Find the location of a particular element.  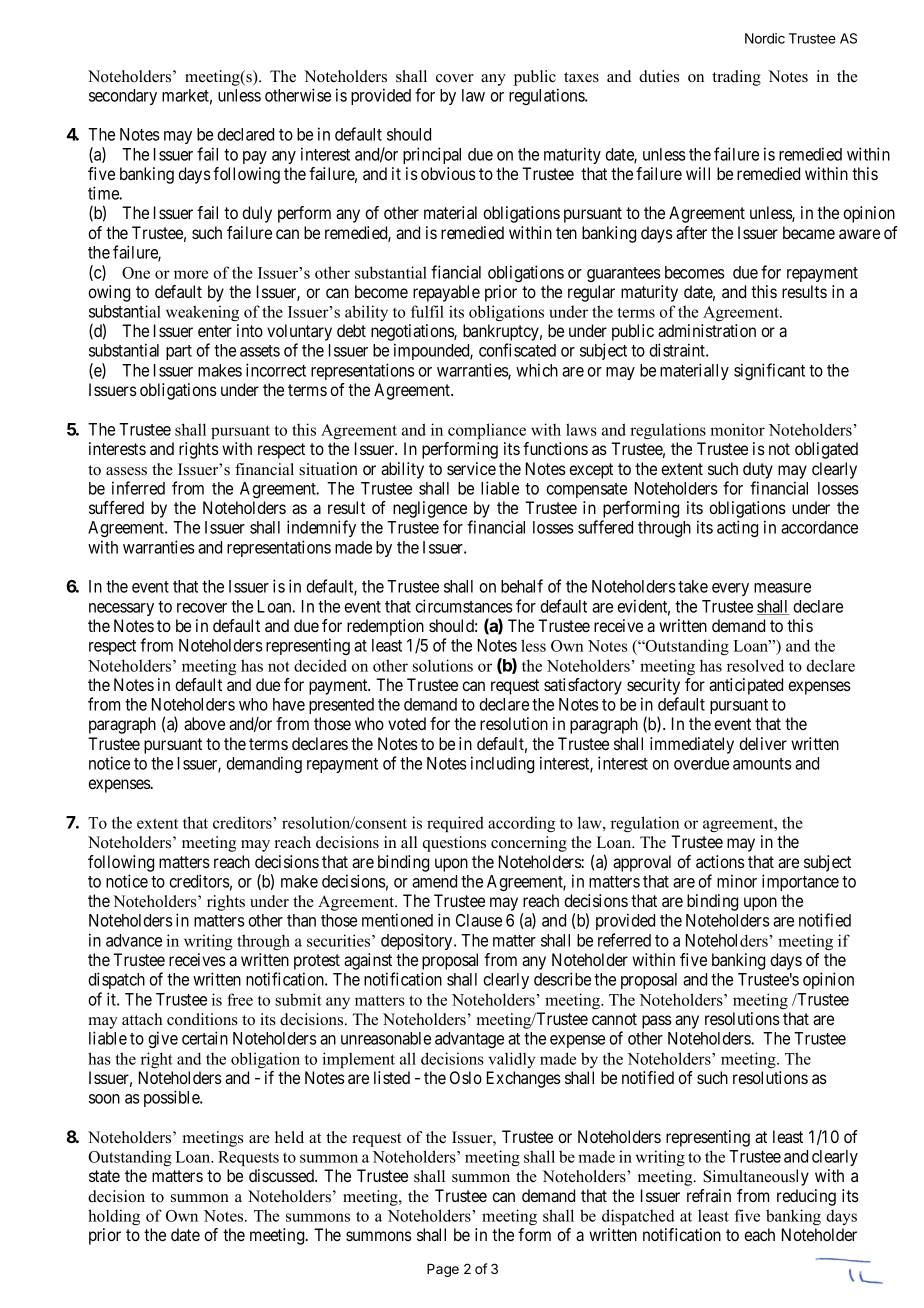

holding is located at coordinates (114, 1217).
